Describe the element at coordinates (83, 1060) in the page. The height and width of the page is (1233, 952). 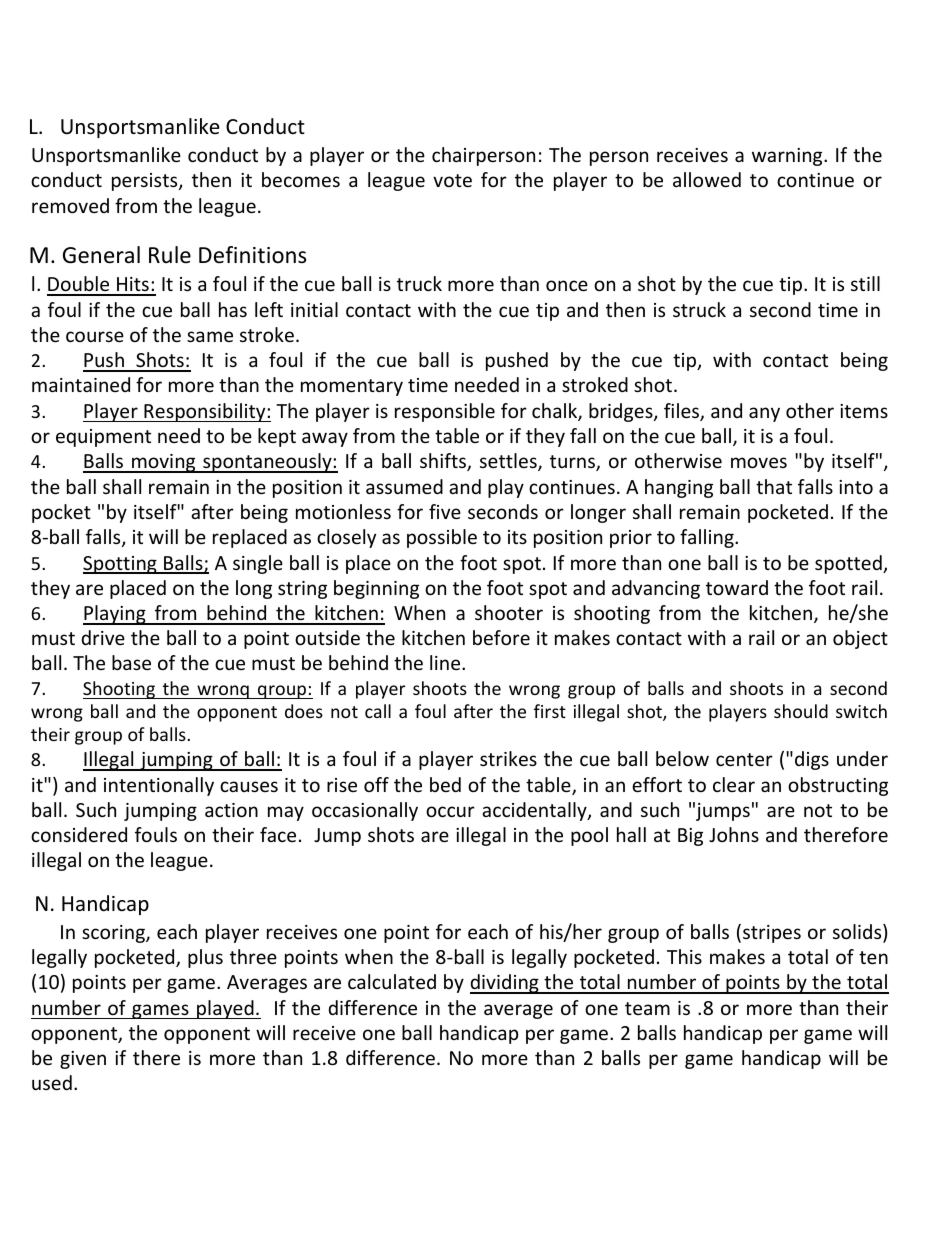
I see `given` at that location.
